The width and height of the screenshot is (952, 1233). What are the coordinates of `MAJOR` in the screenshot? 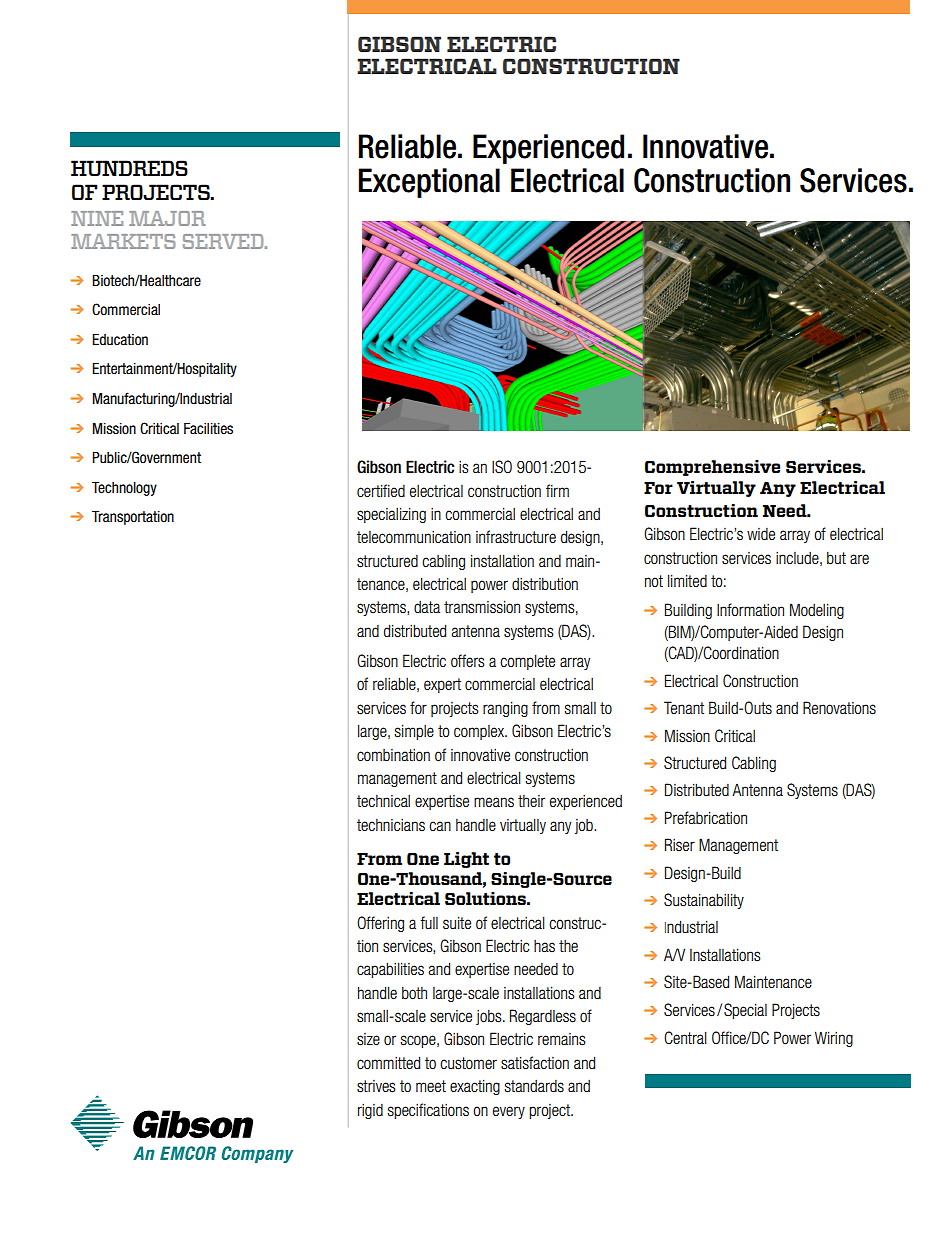 It's located at (167, 218).
